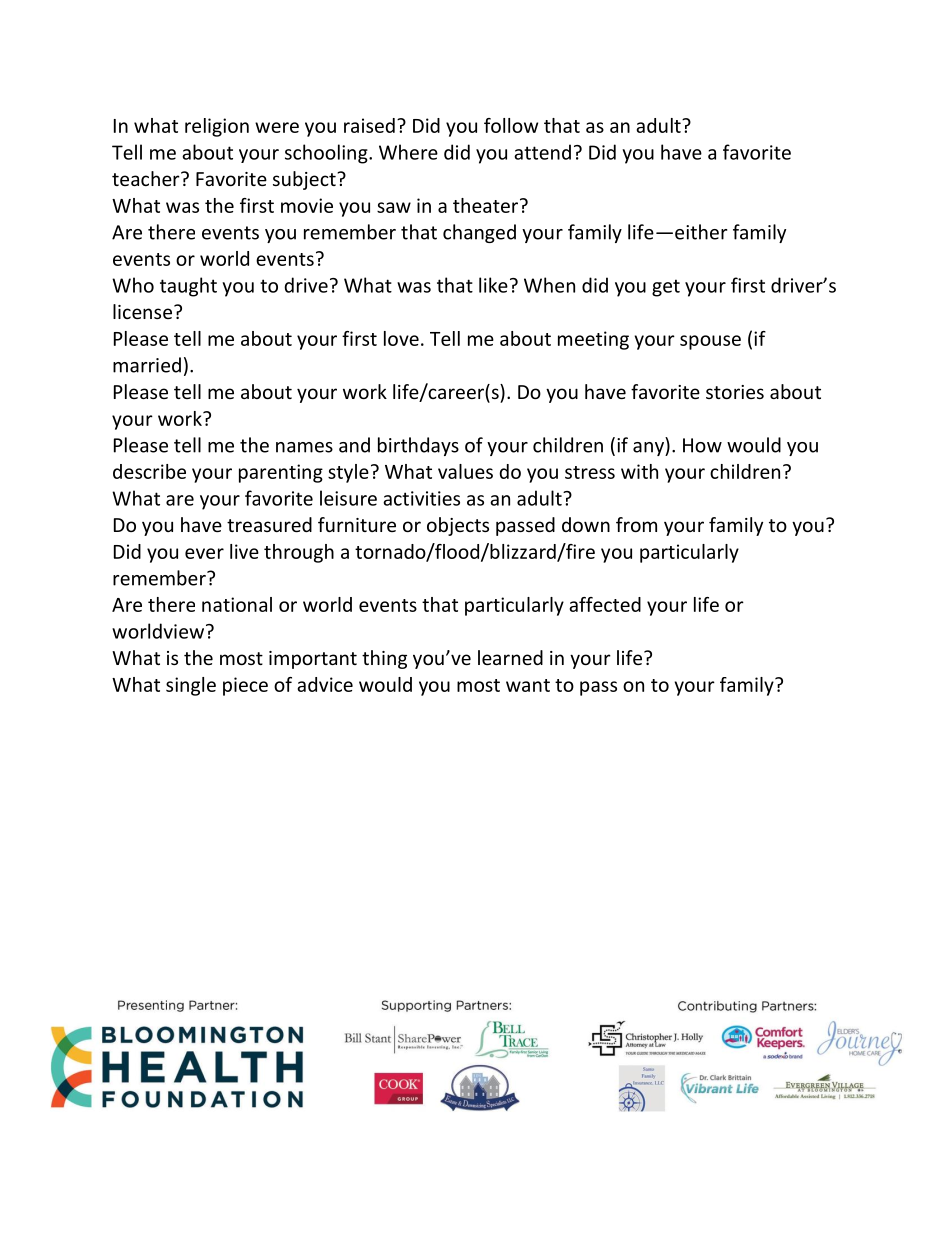 This image has width=952, height=1233. I want to click on from, so click(636, 524).
